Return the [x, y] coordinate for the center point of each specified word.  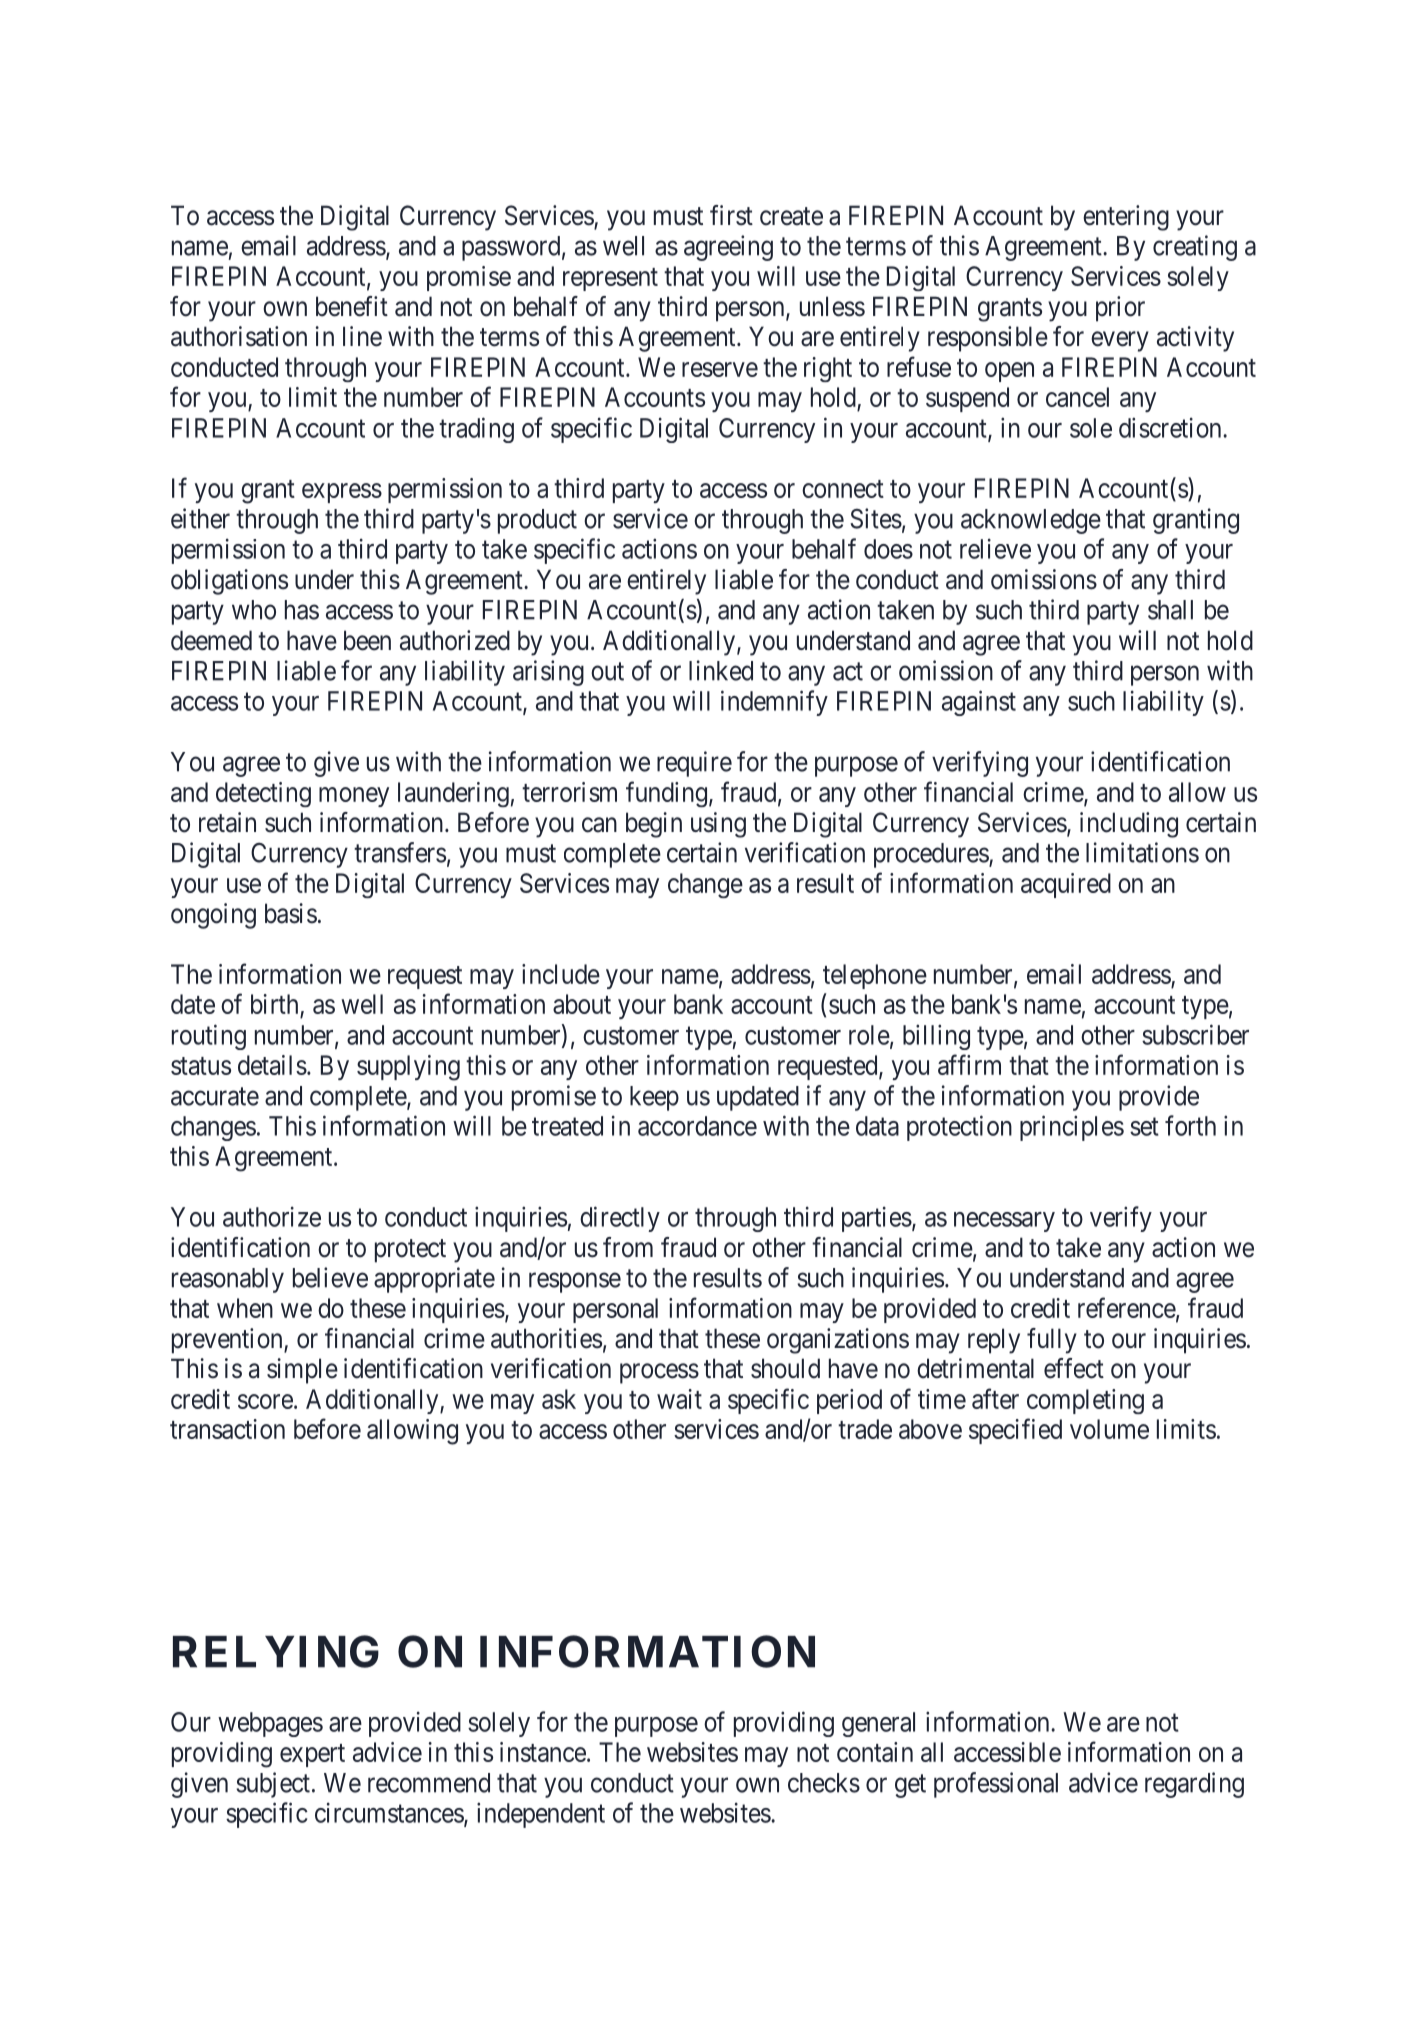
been [367, 640]
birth [276, 1005]
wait [679, 1399]
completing [1085, 1401]
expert [312, 1755]
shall [1170, 610]
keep [654, 1098]
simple [302, 1371]
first [731, 215]
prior [1120, 309]
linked [721, 670]
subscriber [1195, 1034]
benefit [352, 306]
